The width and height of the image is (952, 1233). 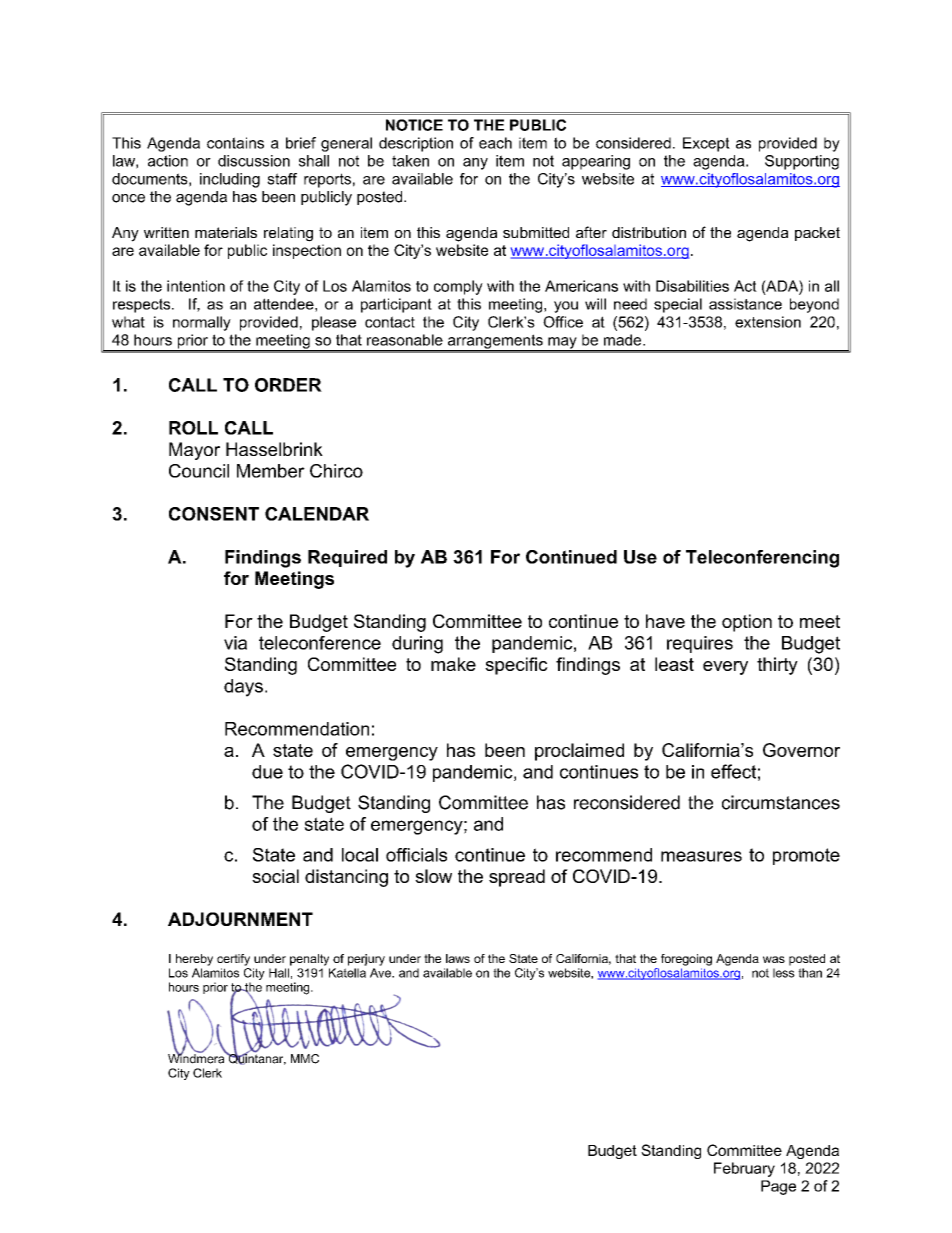 I want to click on MMC, so click(x=305, y=1059).
